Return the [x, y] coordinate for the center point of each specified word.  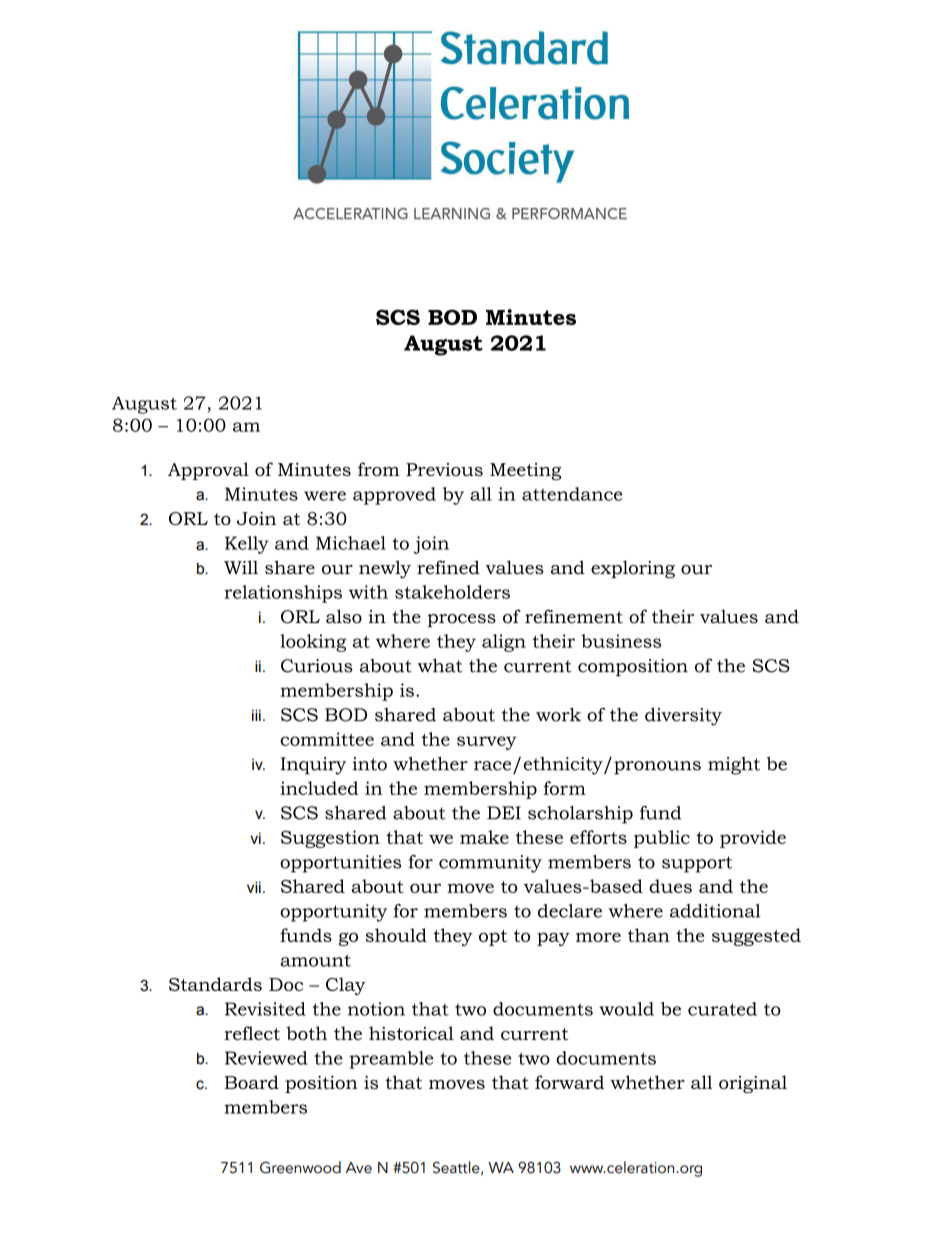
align [504, 643]
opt [493, 938]
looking [313, 643]
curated [722, 1009]
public [662, 839]
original [753, 1084]
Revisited [265, 1009]
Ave [358, 1168]
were [325, 496]
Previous [444, 469]
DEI [504, 813]
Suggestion [330, 839]
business [621, 641]
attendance [572, 494]
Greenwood [300, 1167]
